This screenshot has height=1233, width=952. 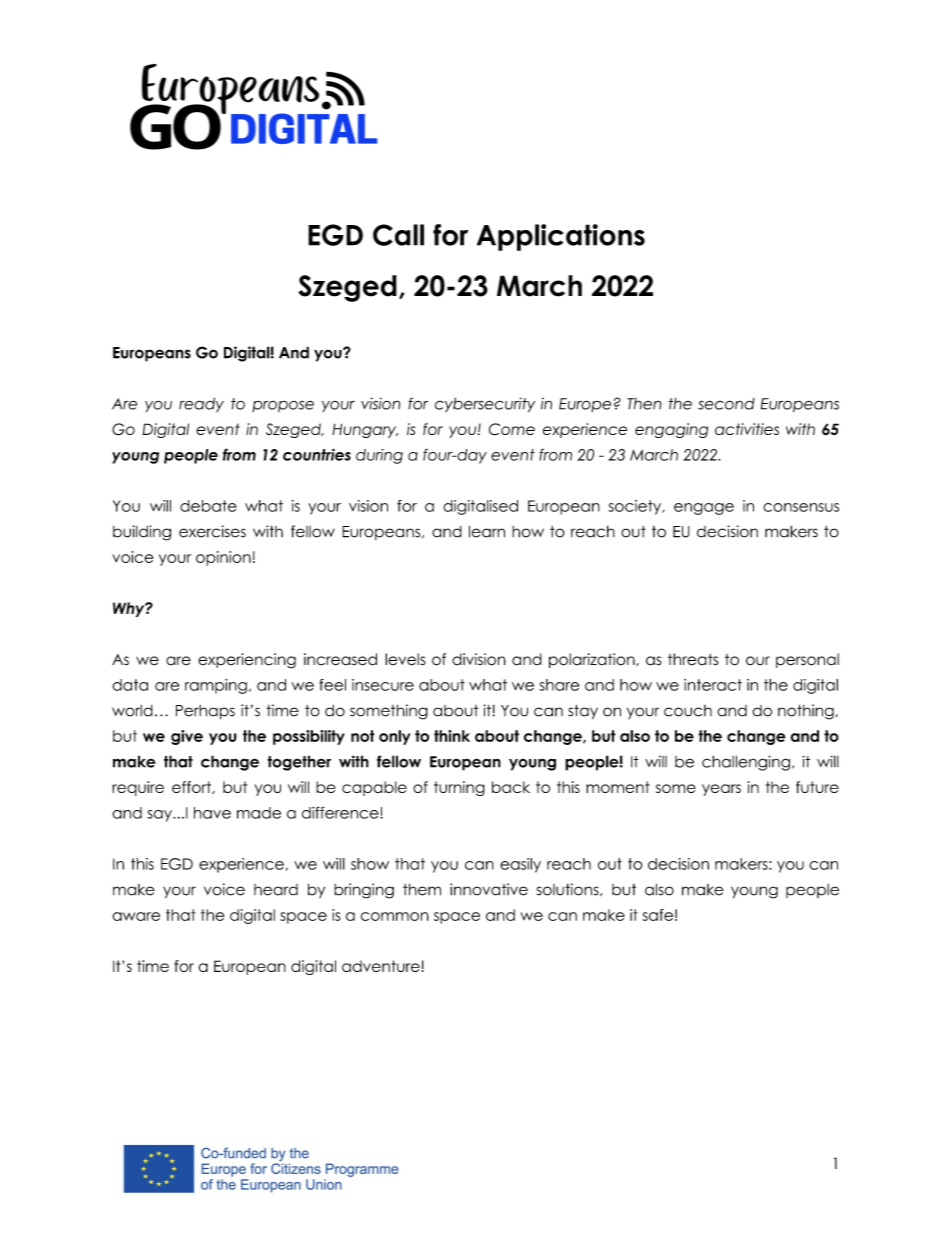 I want to click on think, so click(x=452, y=736).
